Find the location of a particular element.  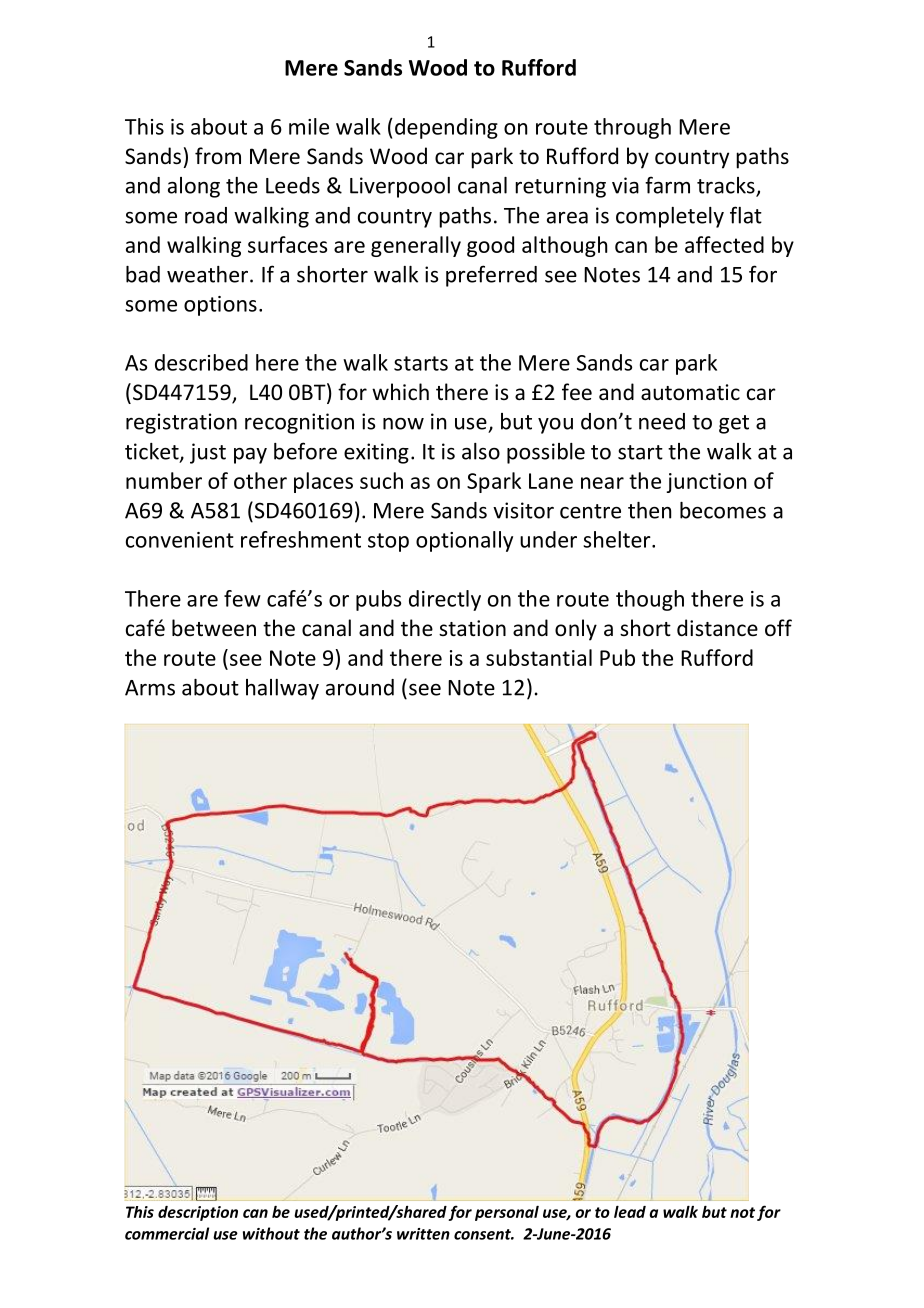

written is located at coordinates (423, 1234).
